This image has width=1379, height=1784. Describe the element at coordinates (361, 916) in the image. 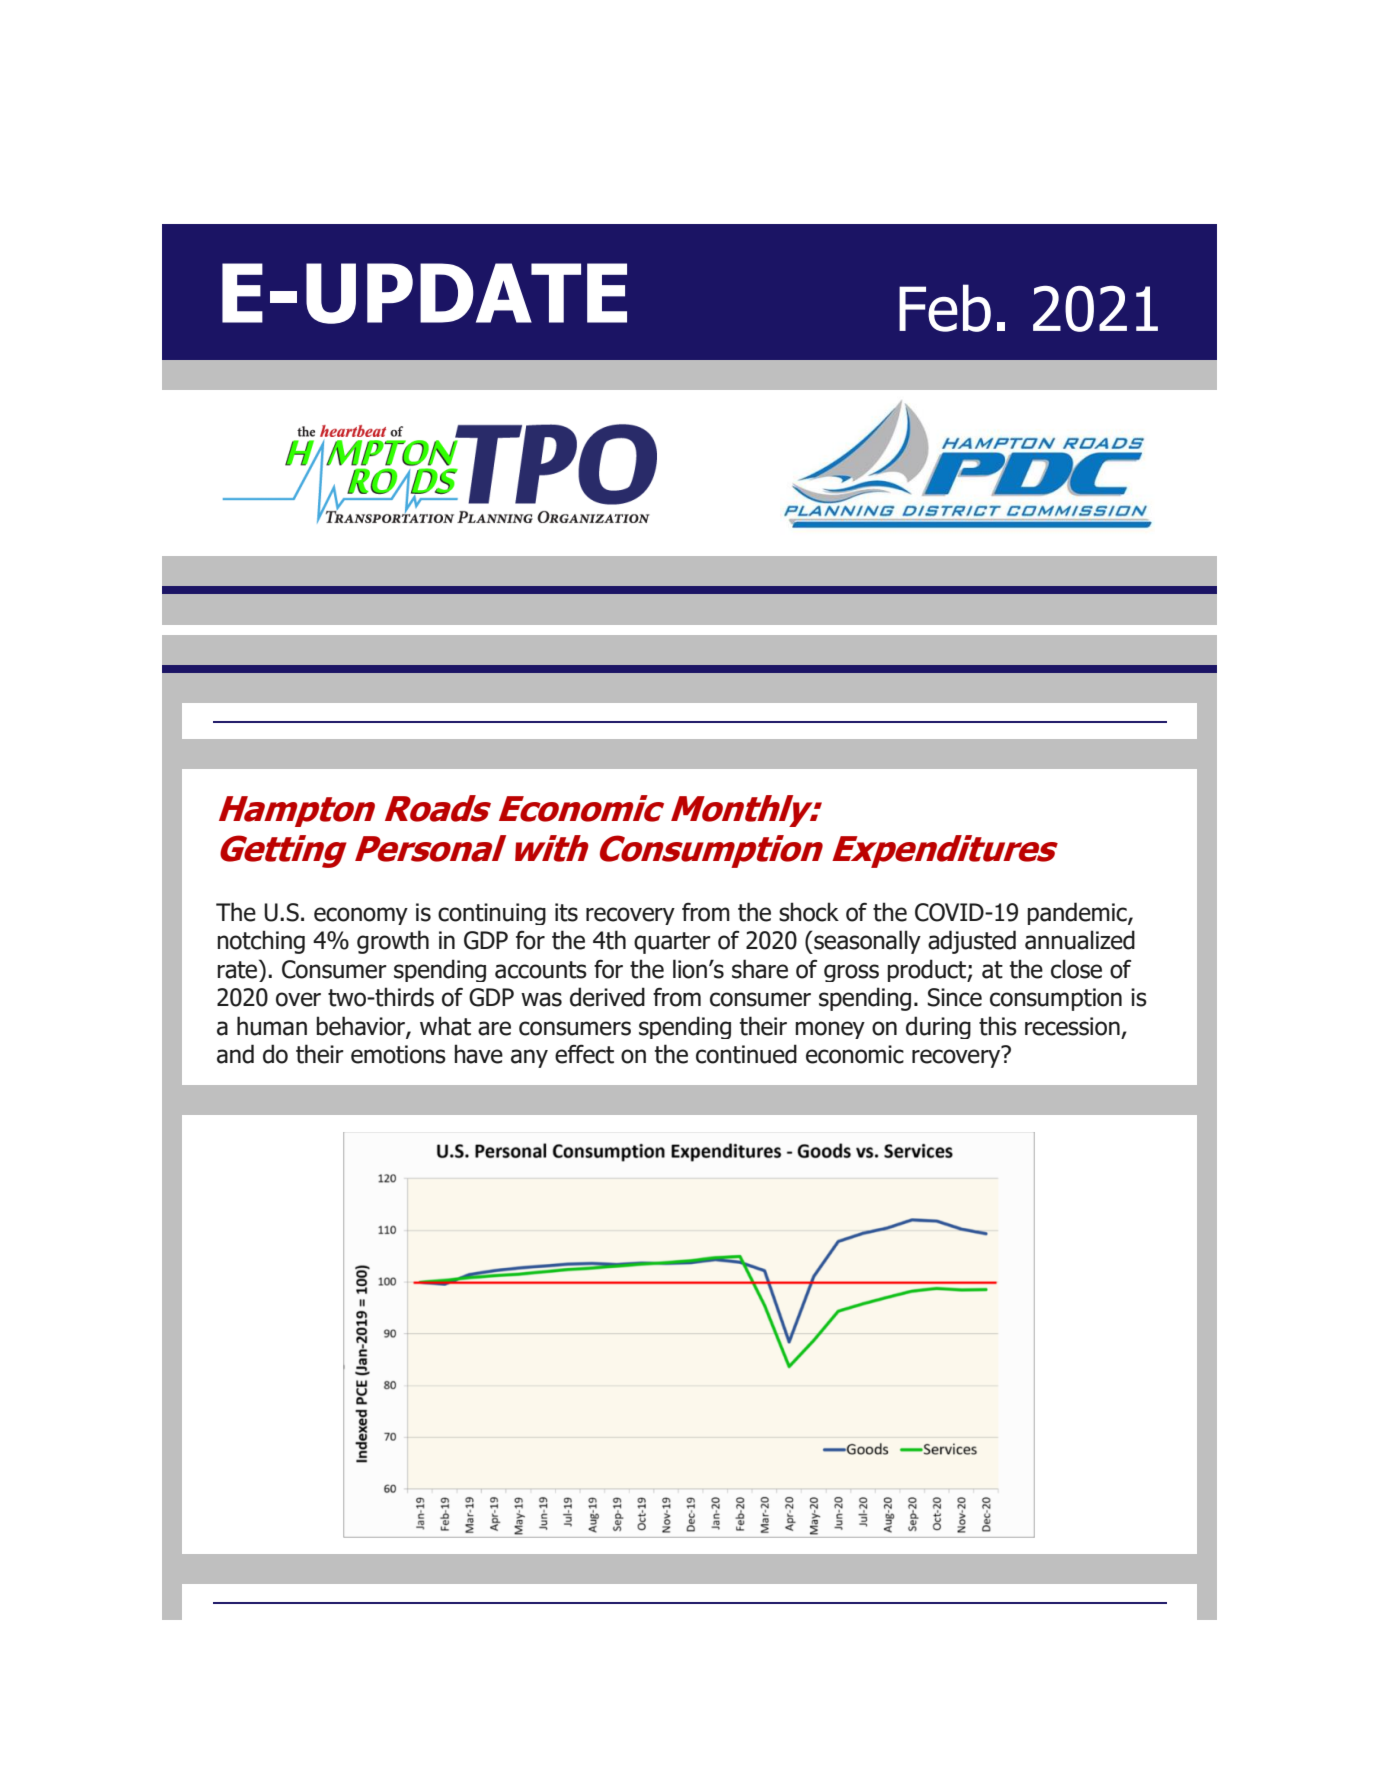

I see `economy` at that location.
